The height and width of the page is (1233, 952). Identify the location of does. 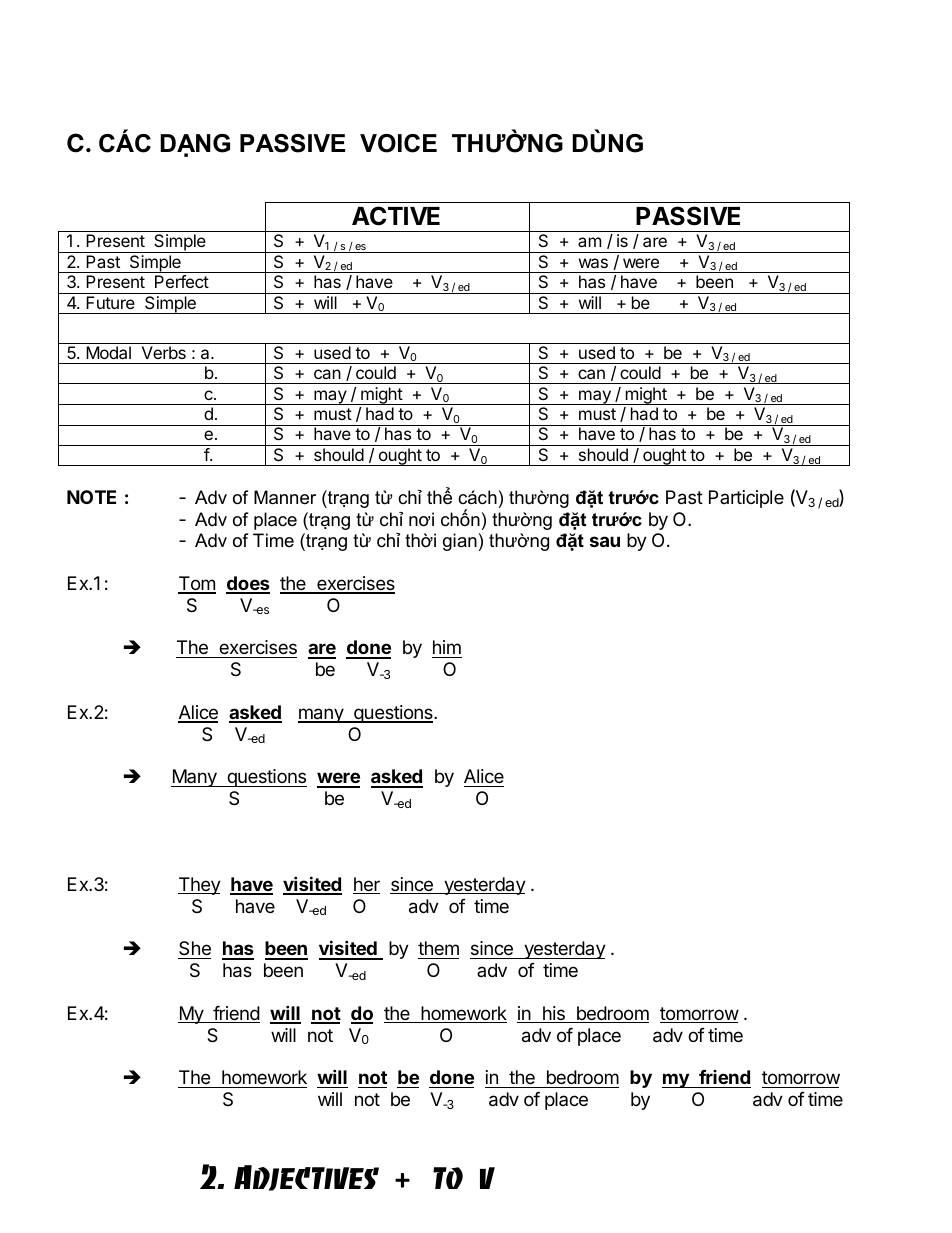
(248, 584).
